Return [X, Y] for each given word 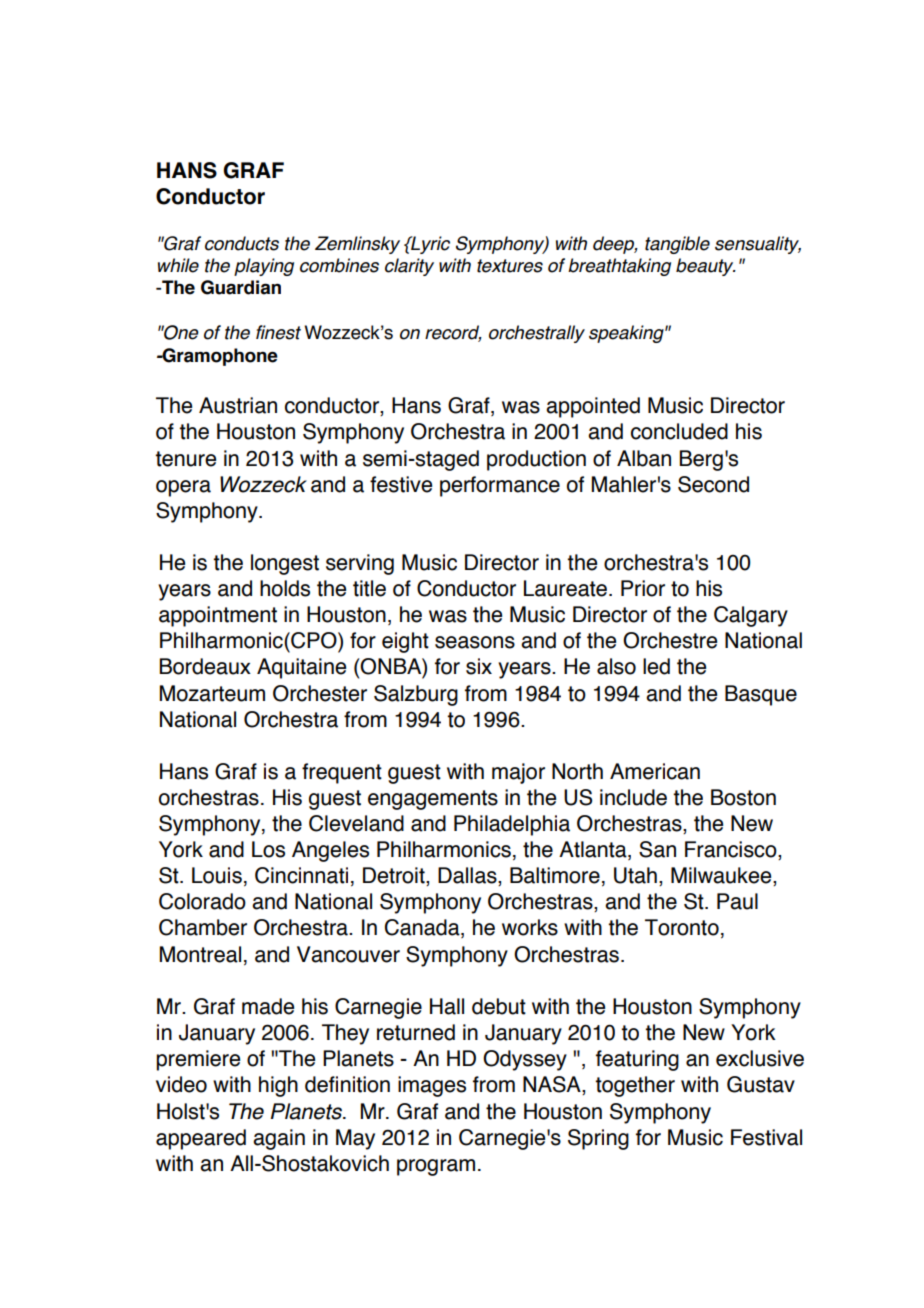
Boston [743, 797]
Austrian [238, 405]
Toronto [682, 927]
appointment [218, 616]
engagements [433, 800]
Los [268, 849]
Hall [447, 1006]
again [279, 1139]
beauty [706, 267]
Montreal [200, 954]
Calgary [751, 616]
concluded [679, 431]
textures [510, 266]
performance [500, 486]
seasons [475, 642]
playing [264, 267]
